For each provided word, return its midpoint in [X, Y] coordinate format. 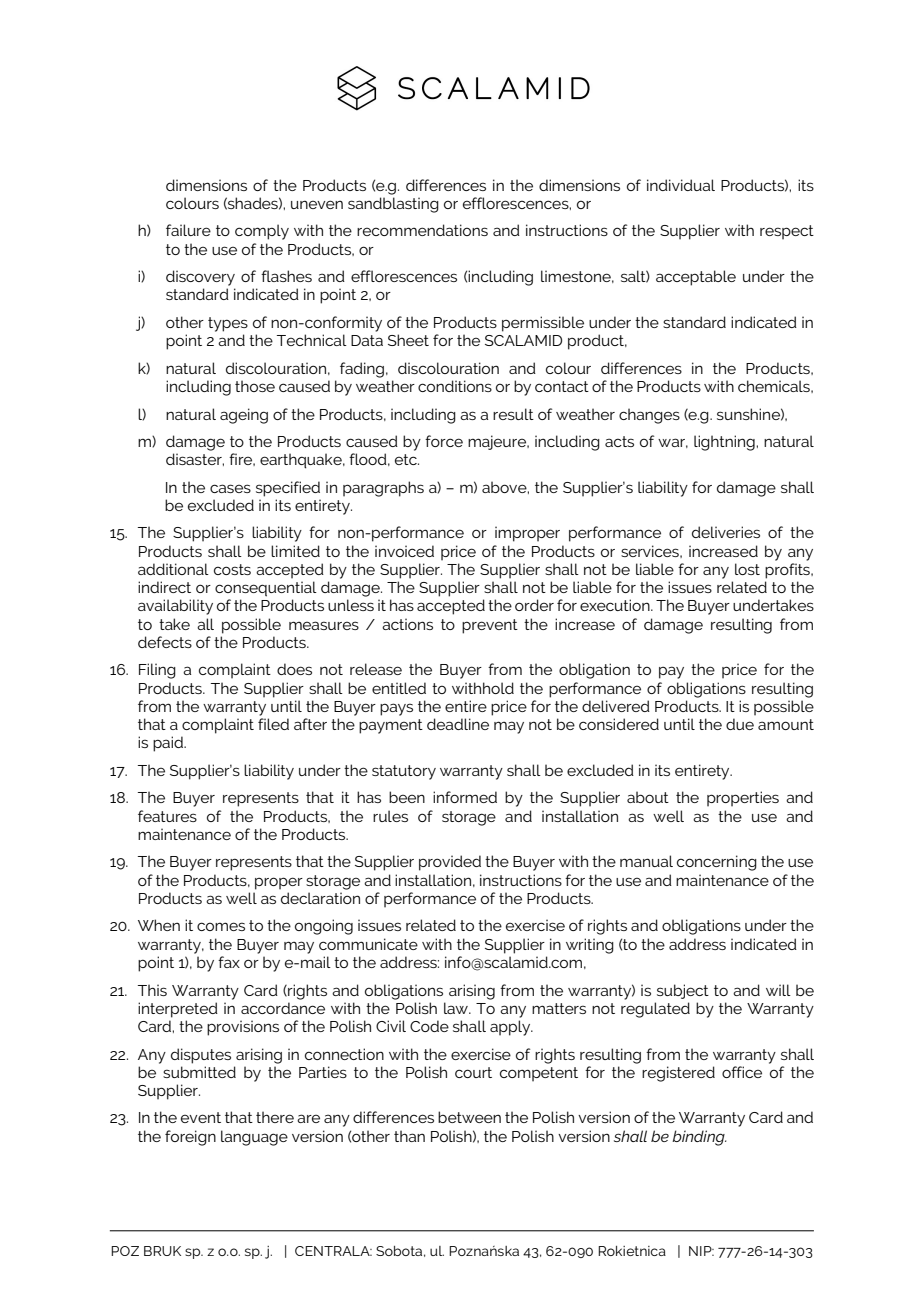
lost [747, 569]
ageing [244, 416]
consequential [266, 589]
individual [681, 185]
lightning [725, 443]
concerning [717, 863]
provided [450, 863]
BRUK [162, 1251]
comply [262, 232]
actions [407, 624]
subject [683, 991]
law [457, 1008]
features [167, 816]
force [444, 441]
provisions [243, 1028]
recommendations [422, 230]
